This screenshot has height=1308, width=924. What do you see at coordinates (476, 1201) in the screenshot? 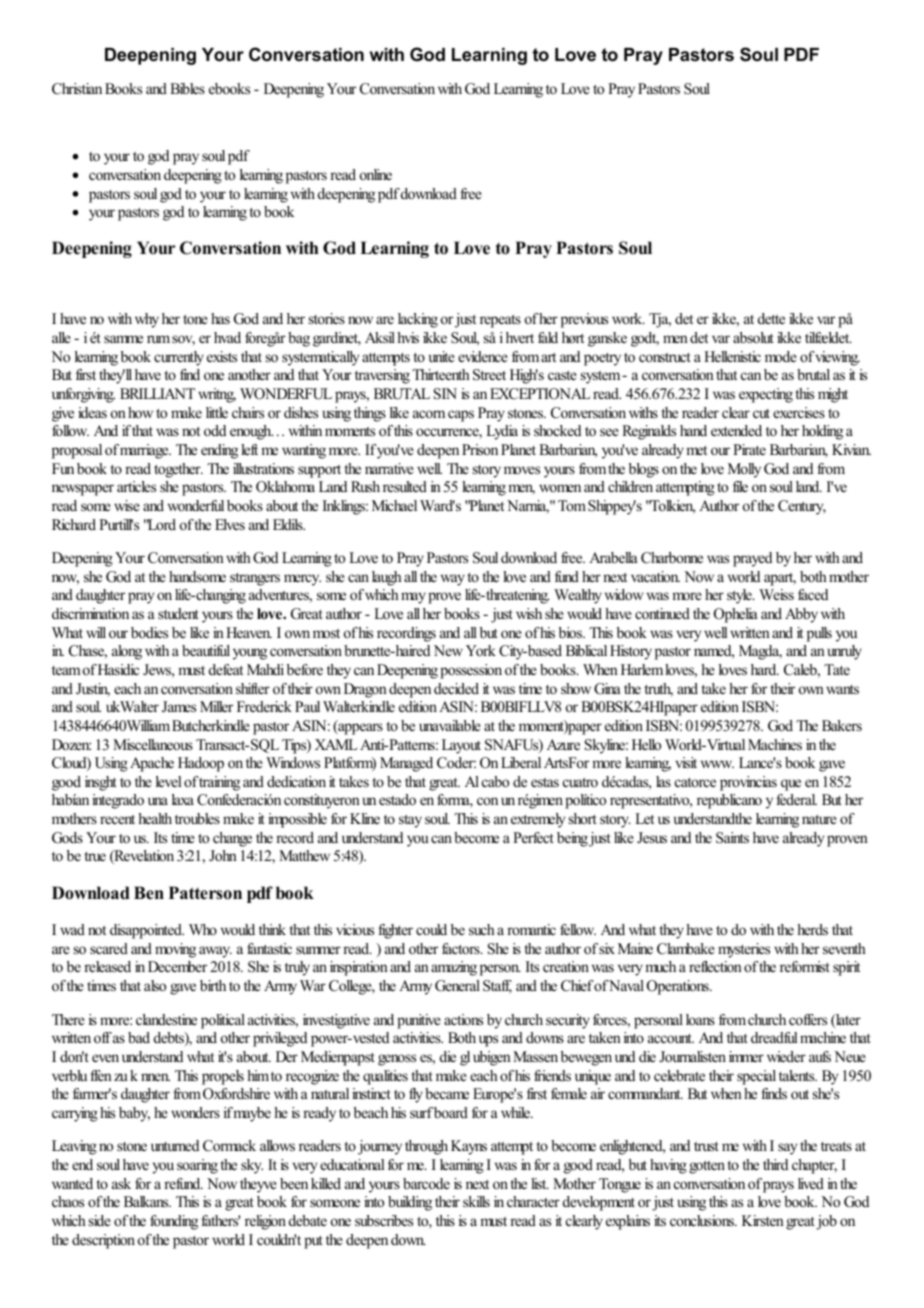
I see `skills` at bounding box center [476, 1201].
